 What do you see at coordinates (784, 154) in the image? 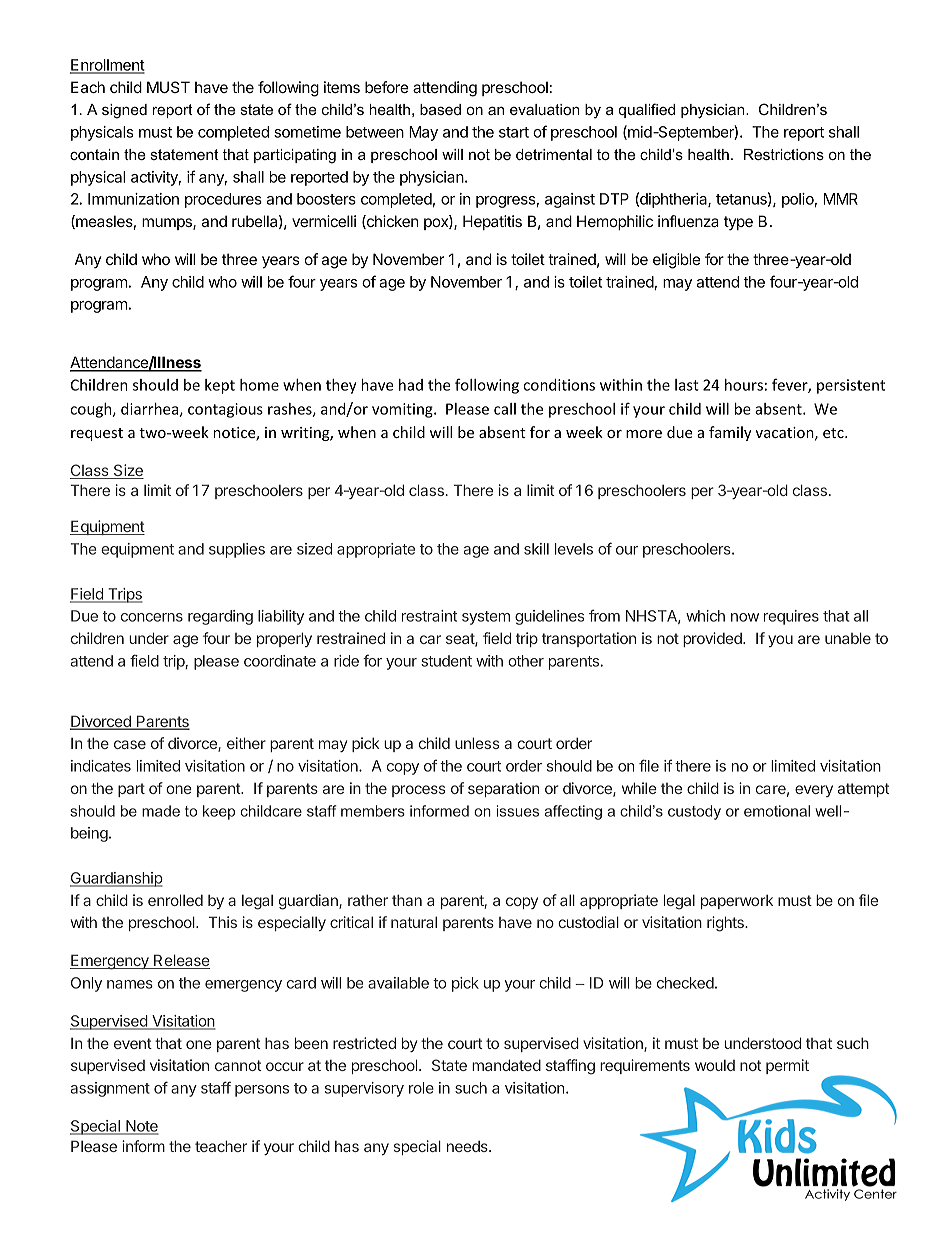
I see `Restrictions` at bounding box center [784, 154].
